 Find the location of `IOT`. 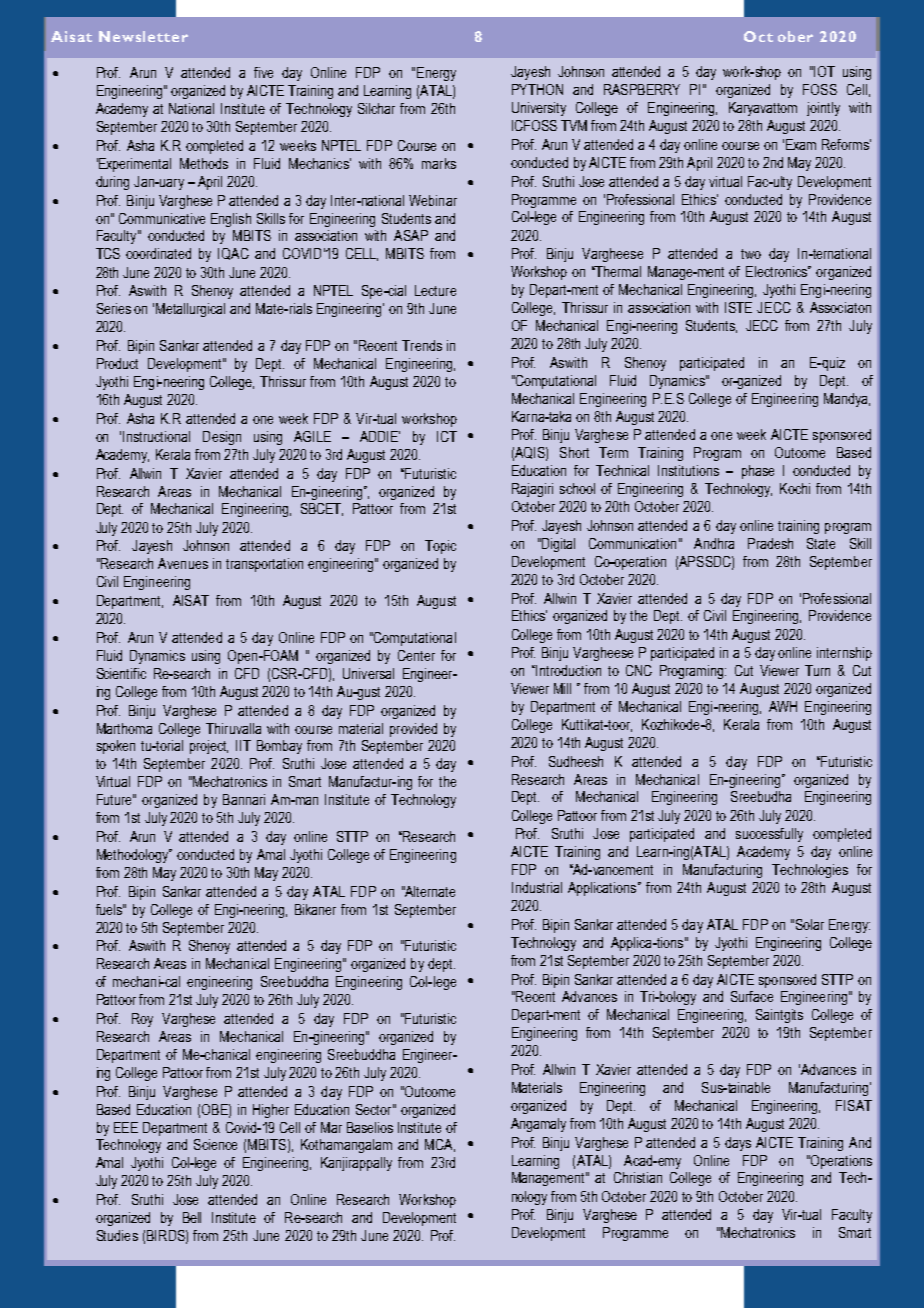

IOT is located at coordinates (824, 71).
